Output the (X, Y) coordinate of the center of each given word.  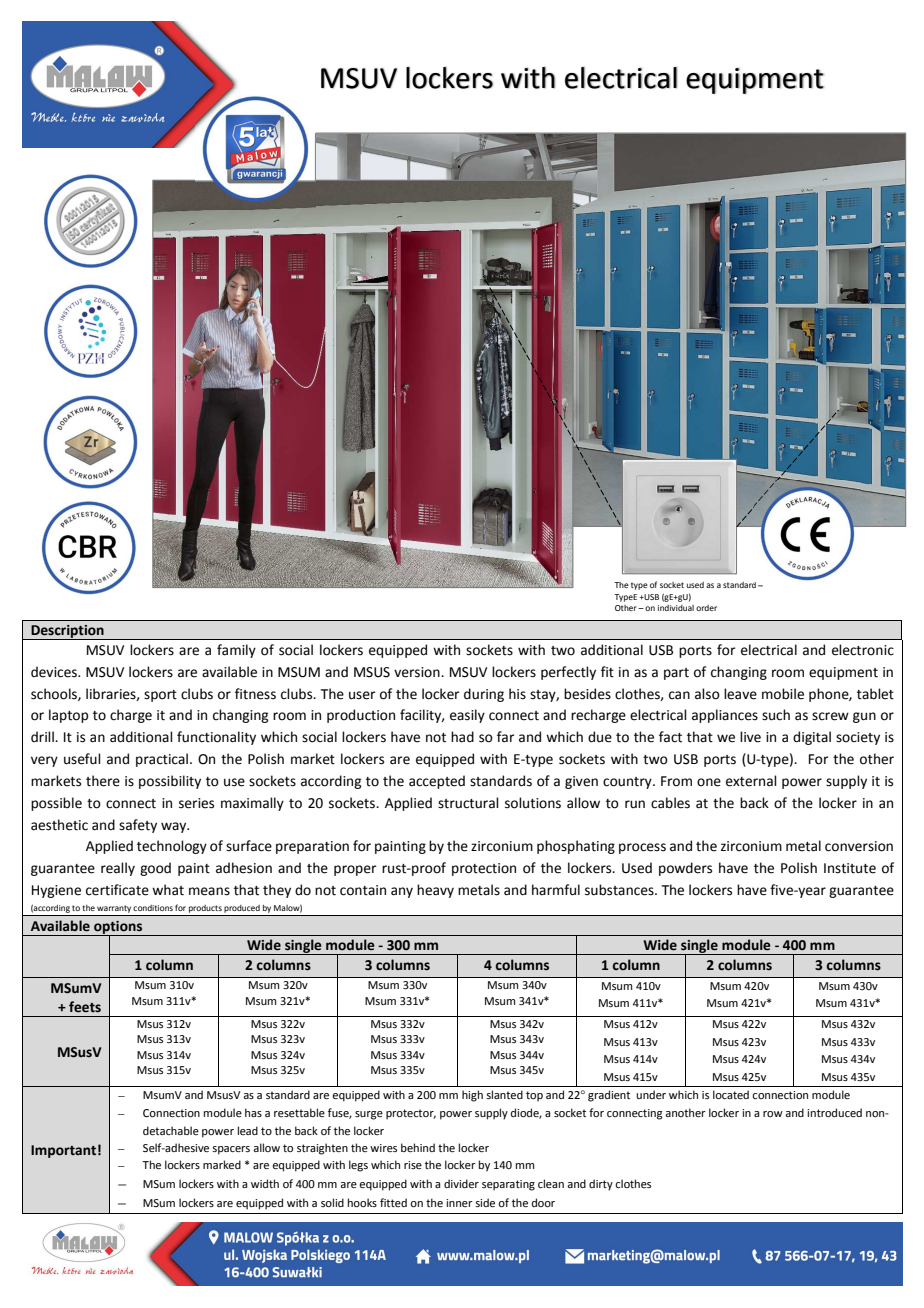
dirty (601, 1185)
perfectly (568, 673)
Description (67, 632)
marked (222, 1164)
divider (461, 1183)
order (706, 608)
